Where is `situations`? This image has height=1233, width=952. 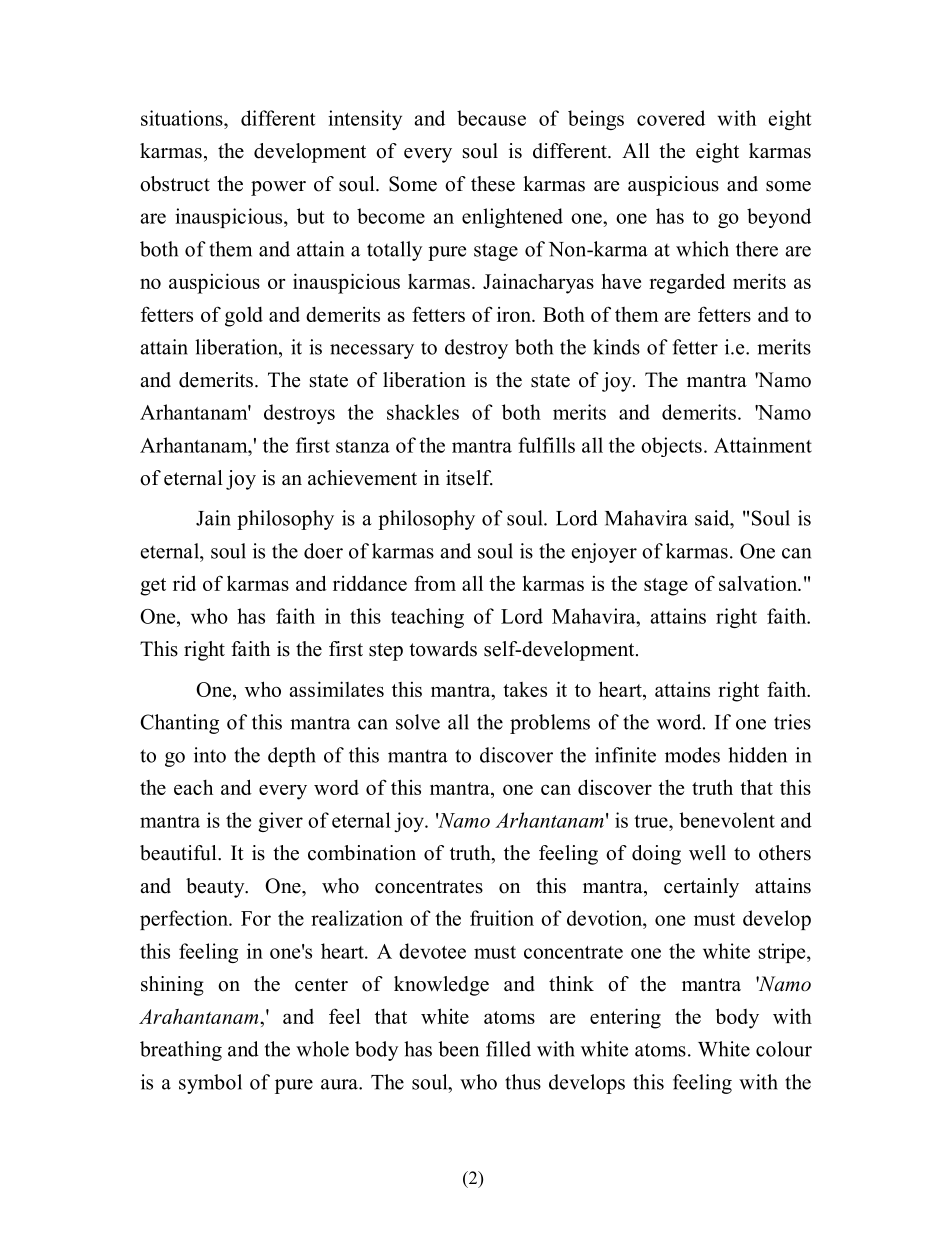
situations is located at coordinates (183, 118).
